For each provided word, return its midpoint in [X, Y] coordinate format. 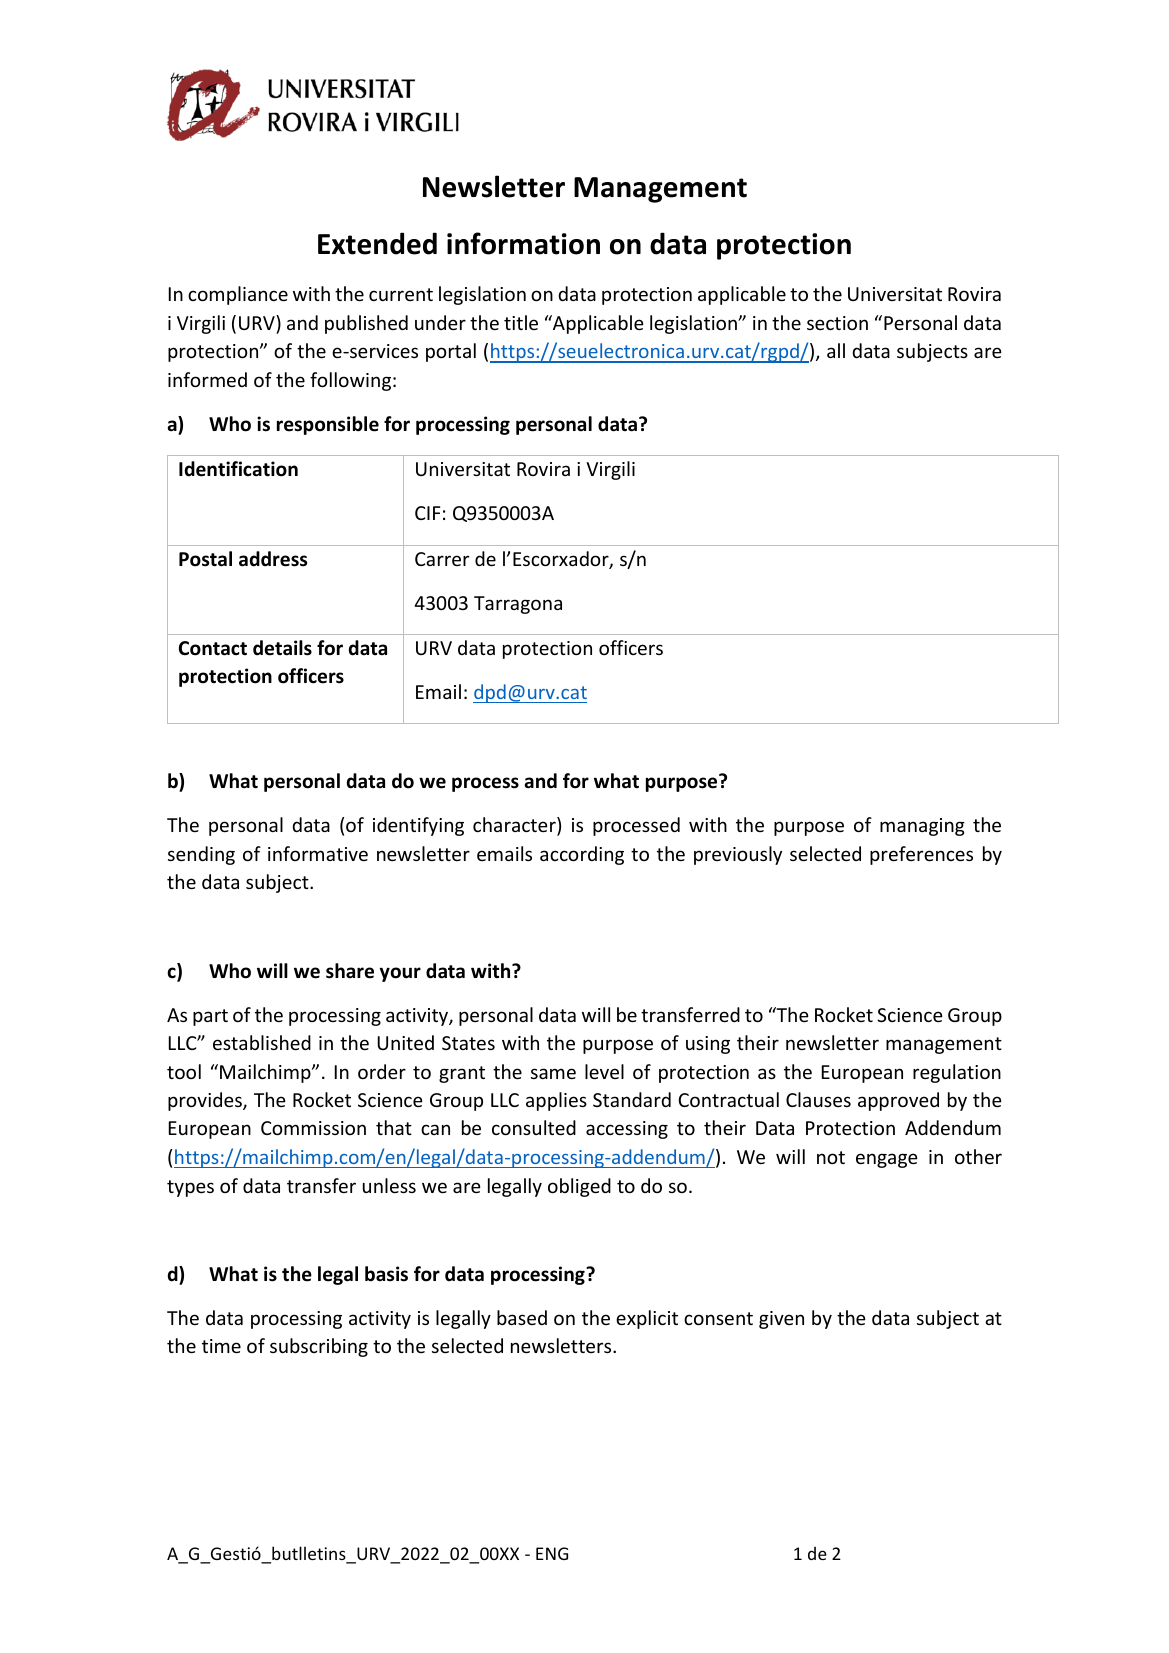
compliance [238, 295]
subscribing [319, 1347]
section [837, 323]
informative [318, 853]
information [523, 243]
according [582, 855]
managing [922, 827]
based [522, 1317]
